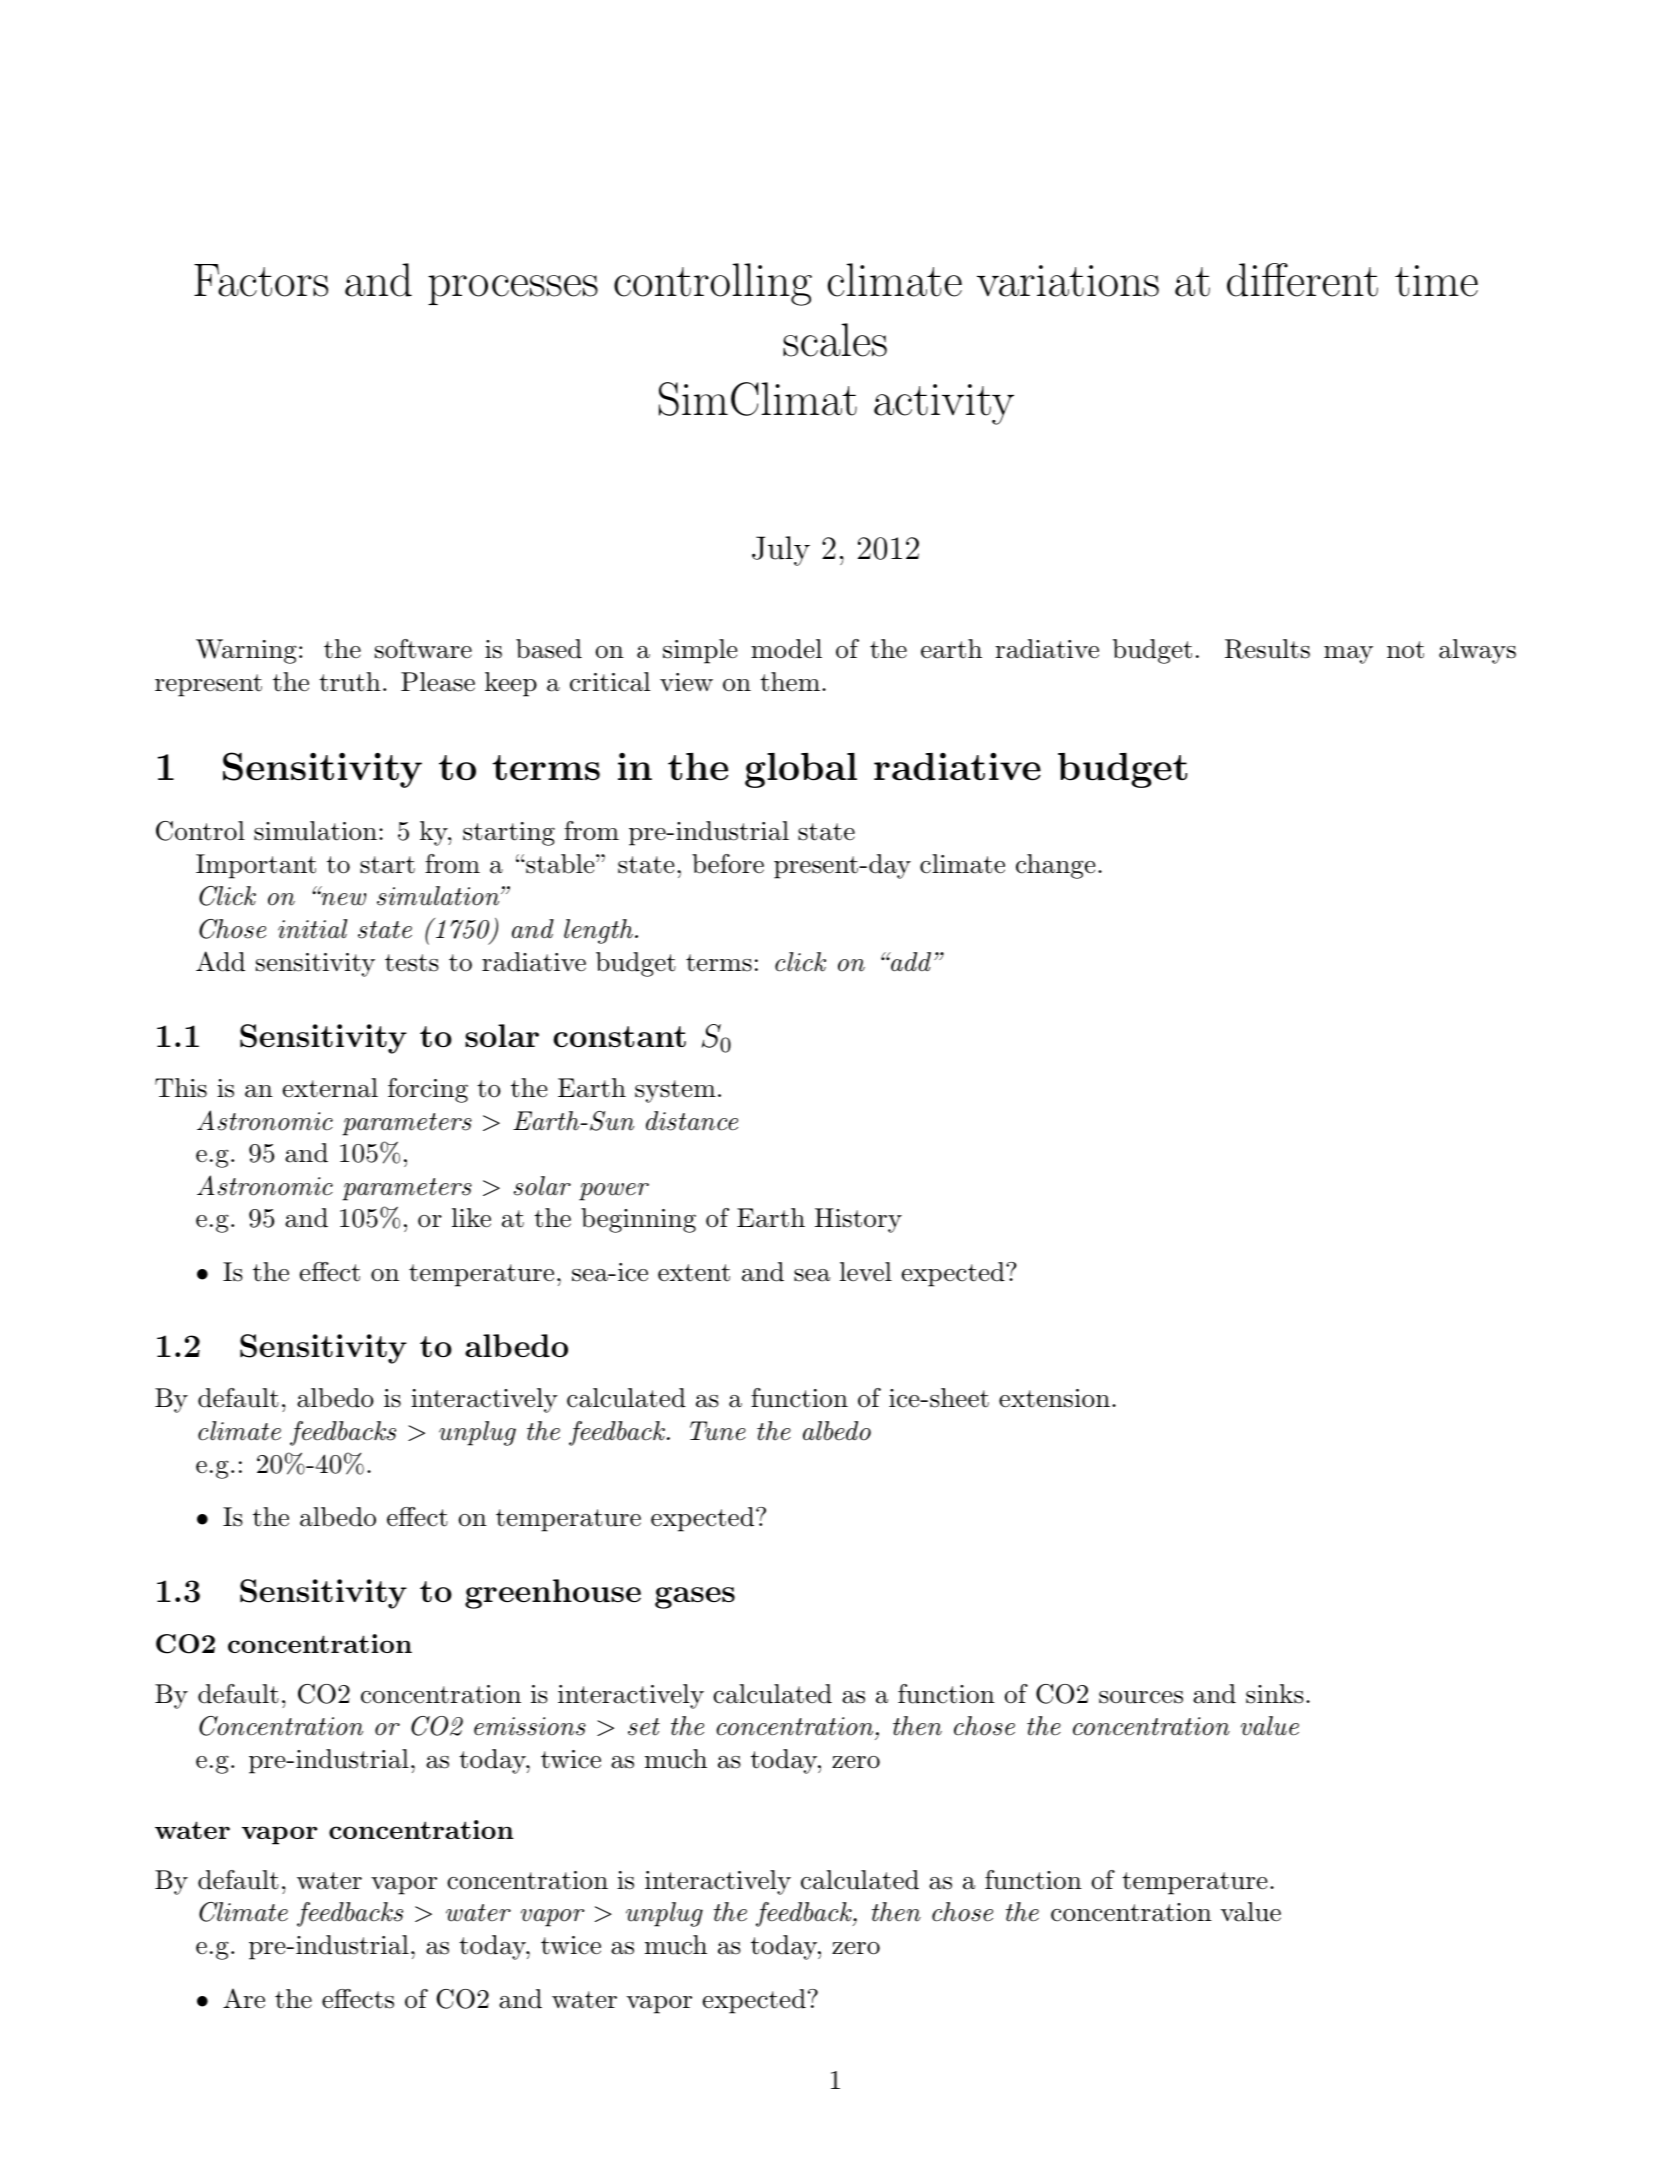 Image resolution: width=1671 pixels, height=2163 pixels. What do you see at coordinates (471, 1218) in the image?
I see `like` at bounding box center [471, 1218].
